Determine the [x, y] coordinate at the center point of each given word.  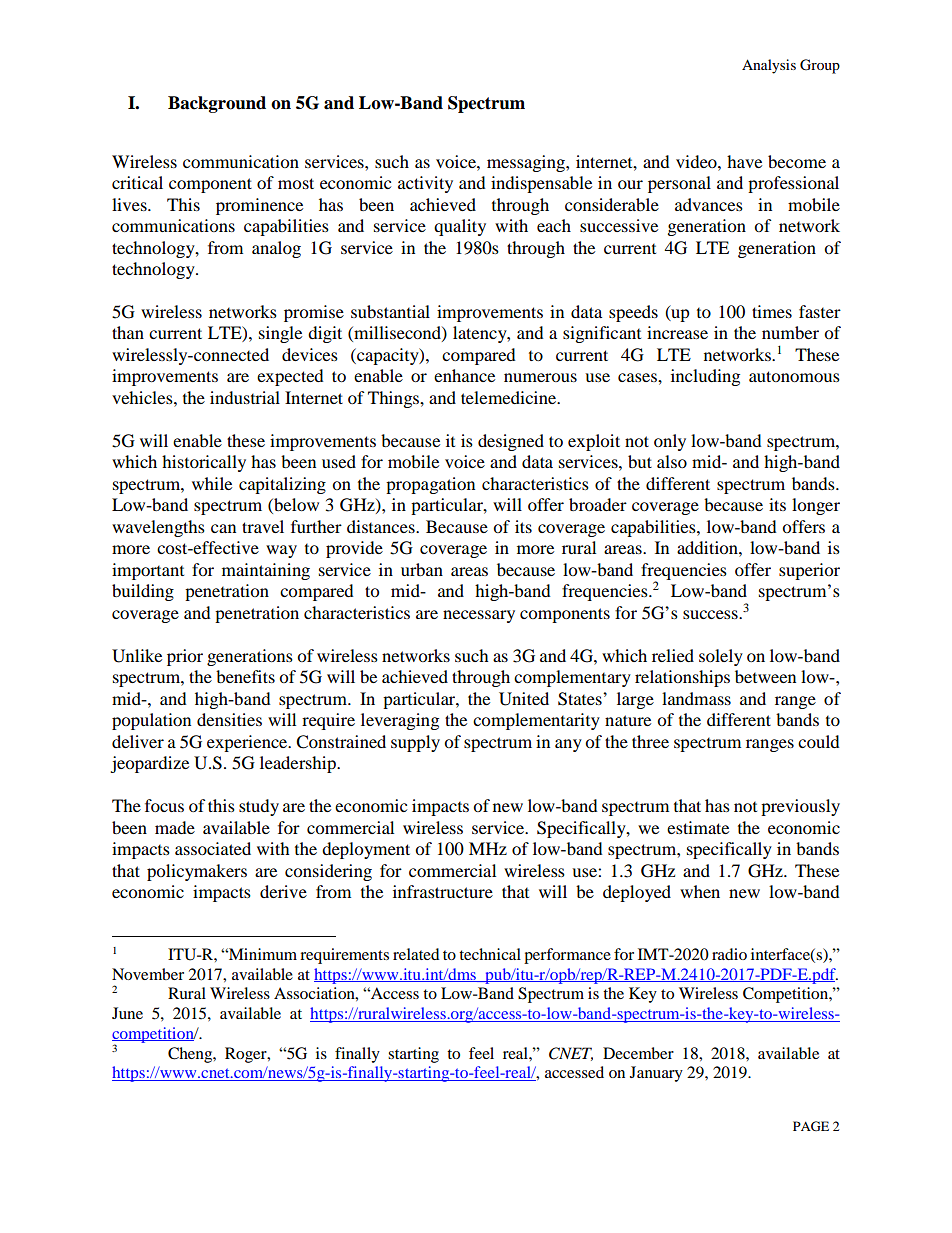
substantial [390, 311]
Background [217, 104]
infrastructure [443, 891]
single [280, 334]
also [672, 461]
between [765, 676]
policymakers [197, 872]
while [212, 483]
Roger [247, 1055]
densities [229, 719]
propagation [430, 485]
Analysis [769, 66]
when [700, 891]
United [524, 699]
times [772, 311]
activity [425, 184]
